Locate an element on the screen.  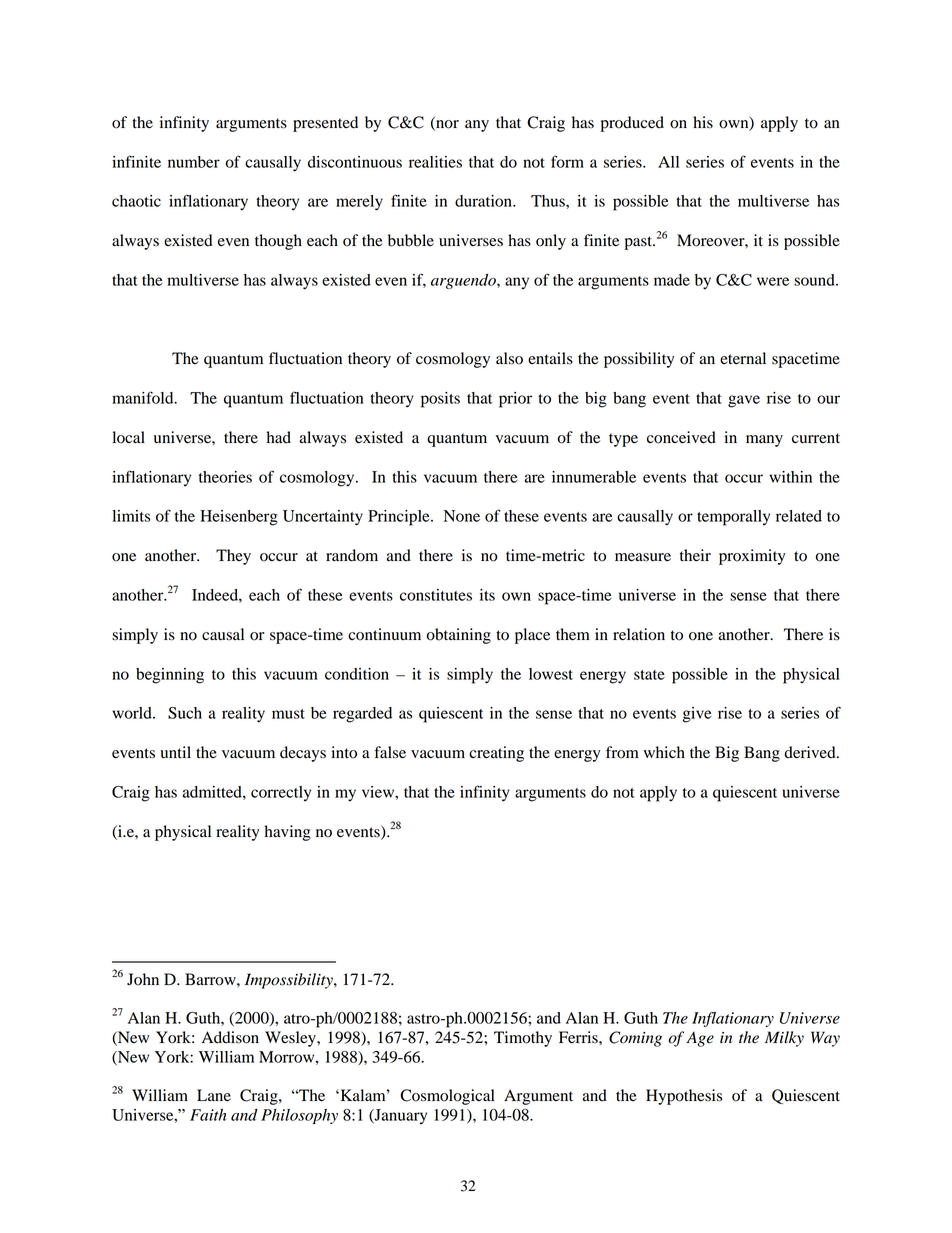
None is located at coordinates (462, 516).
